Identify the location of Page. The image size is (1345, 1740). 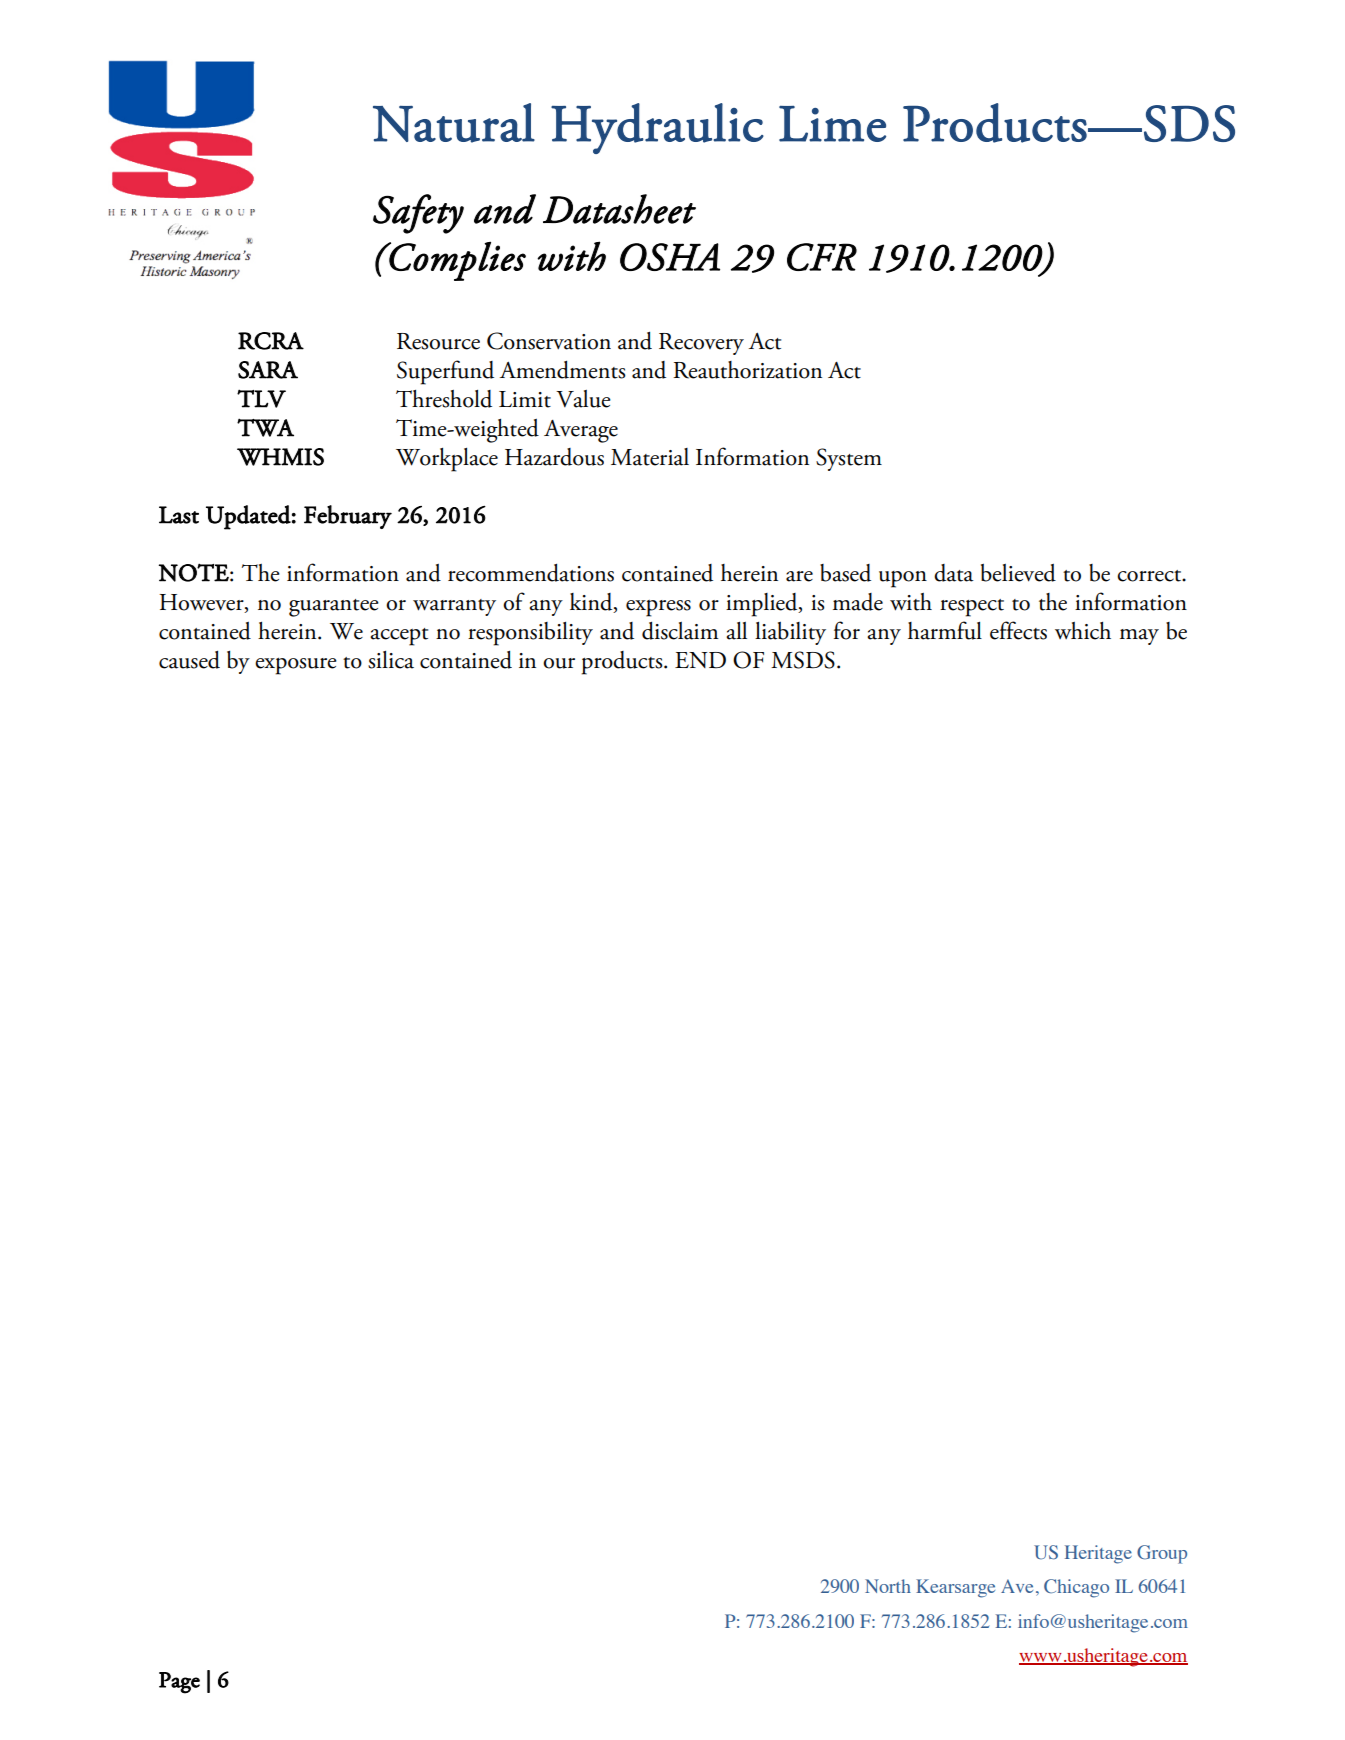
(179, 1683).
